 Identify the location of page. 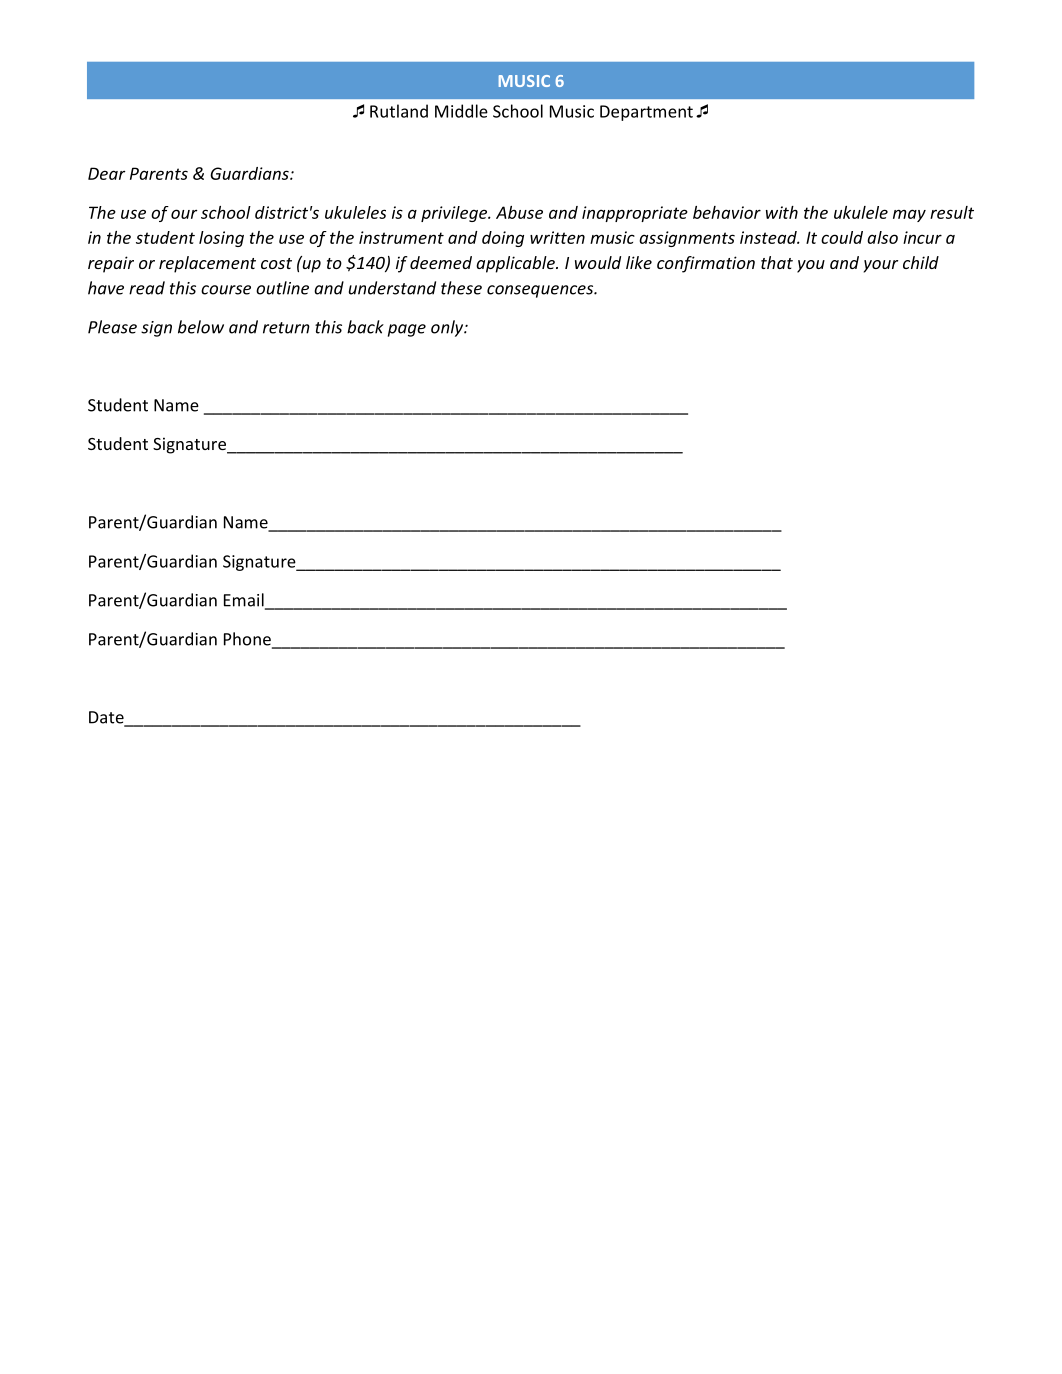
(407, 330).
